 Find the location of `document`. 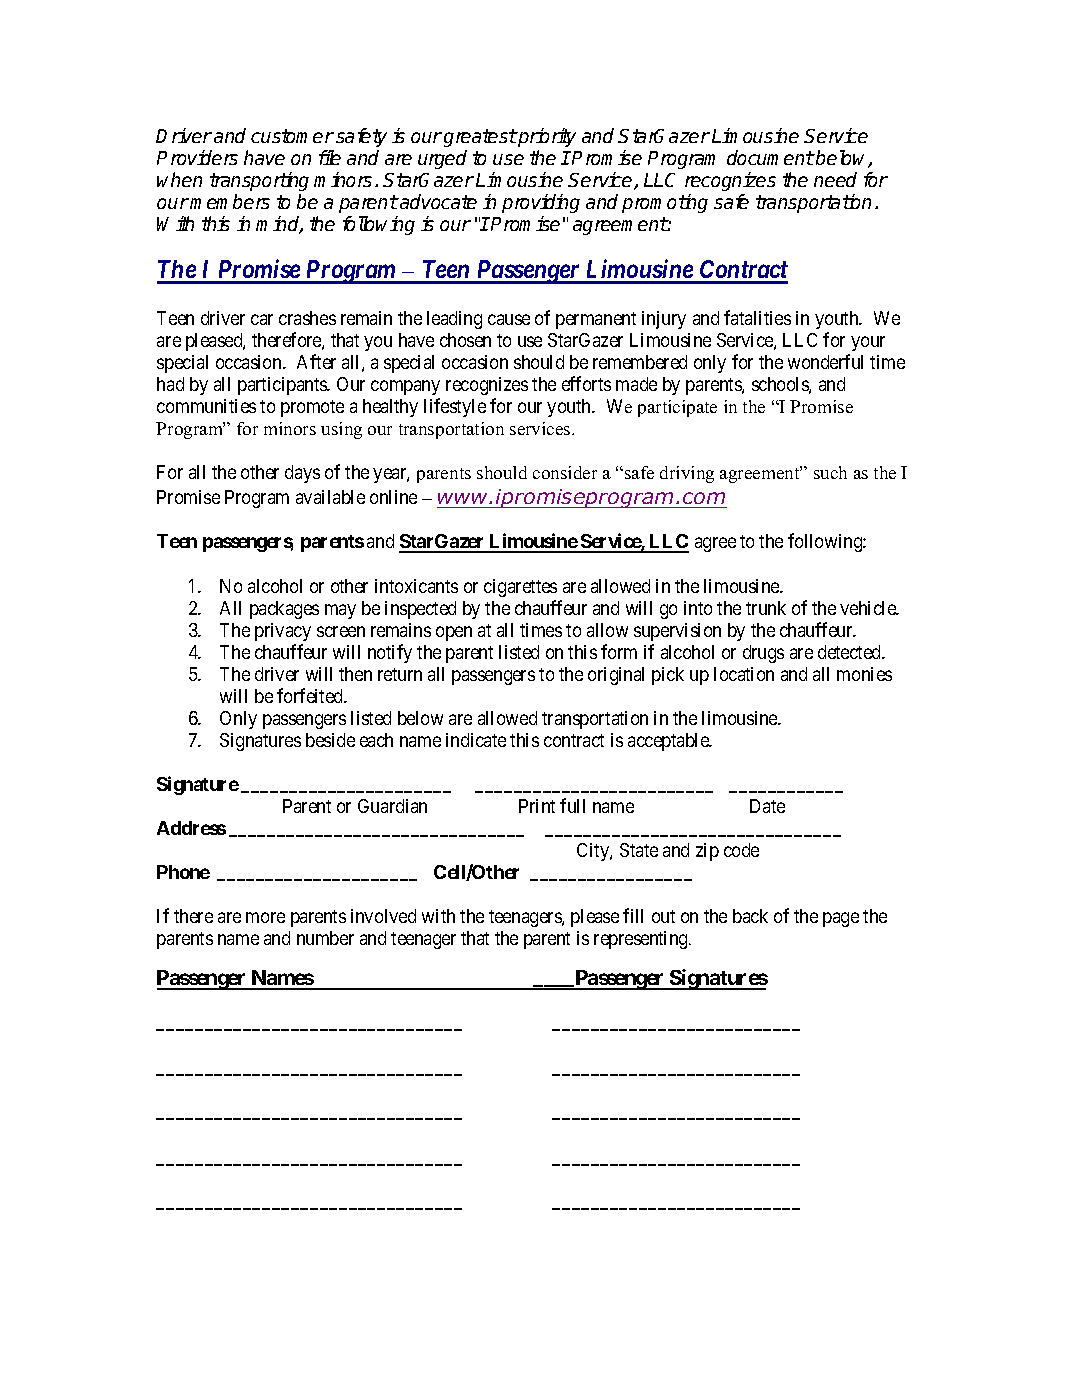

document is located at coordinates (770, 157).
